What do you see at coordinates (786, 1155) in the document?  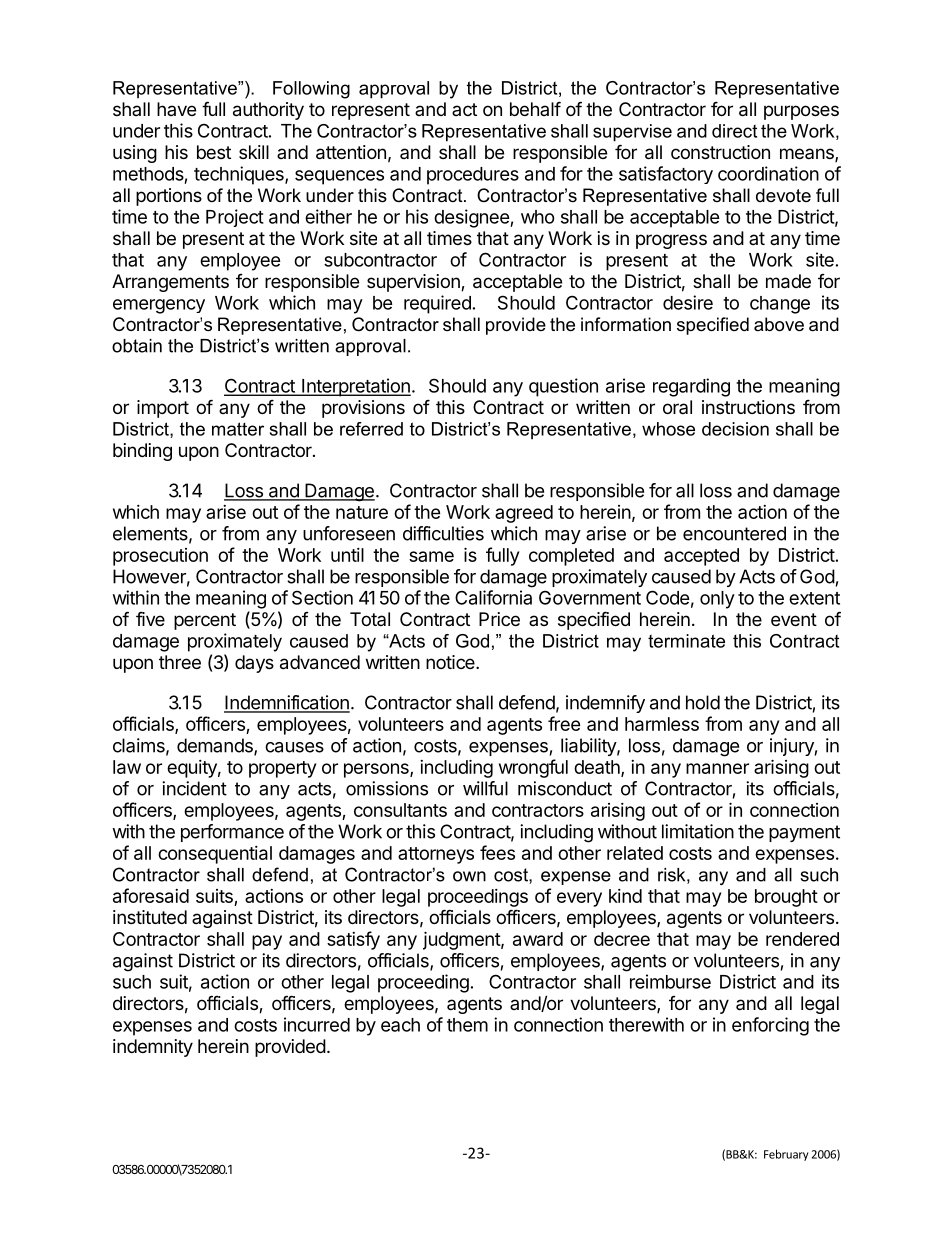 I see `February` at bounding box center [786, 1155].
